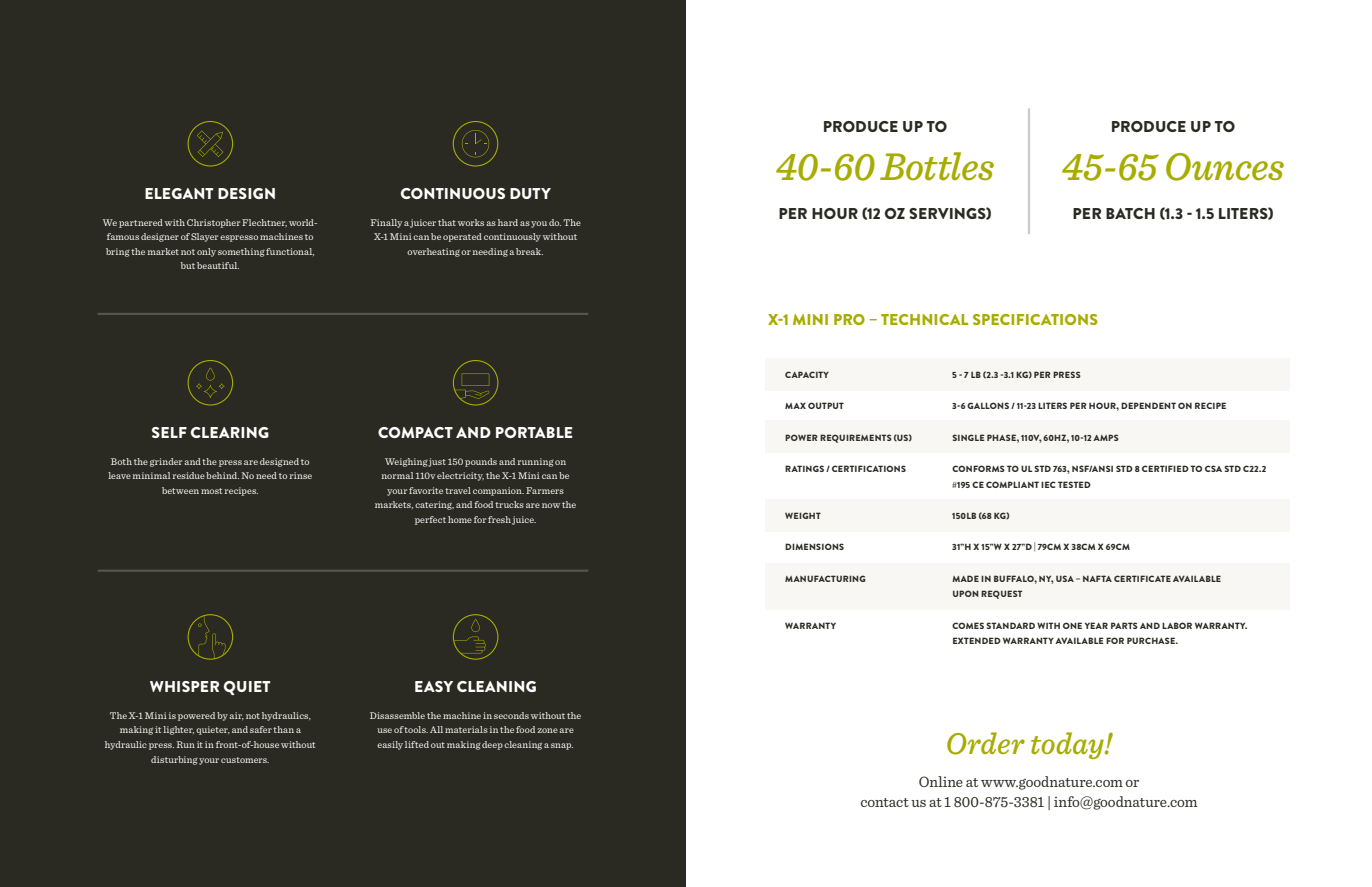 Image resolution: width=1372 pixels, height=887 pixels. Describe the element at coordinates (562, 746) in the screenshot. I see `snap` at that location.
